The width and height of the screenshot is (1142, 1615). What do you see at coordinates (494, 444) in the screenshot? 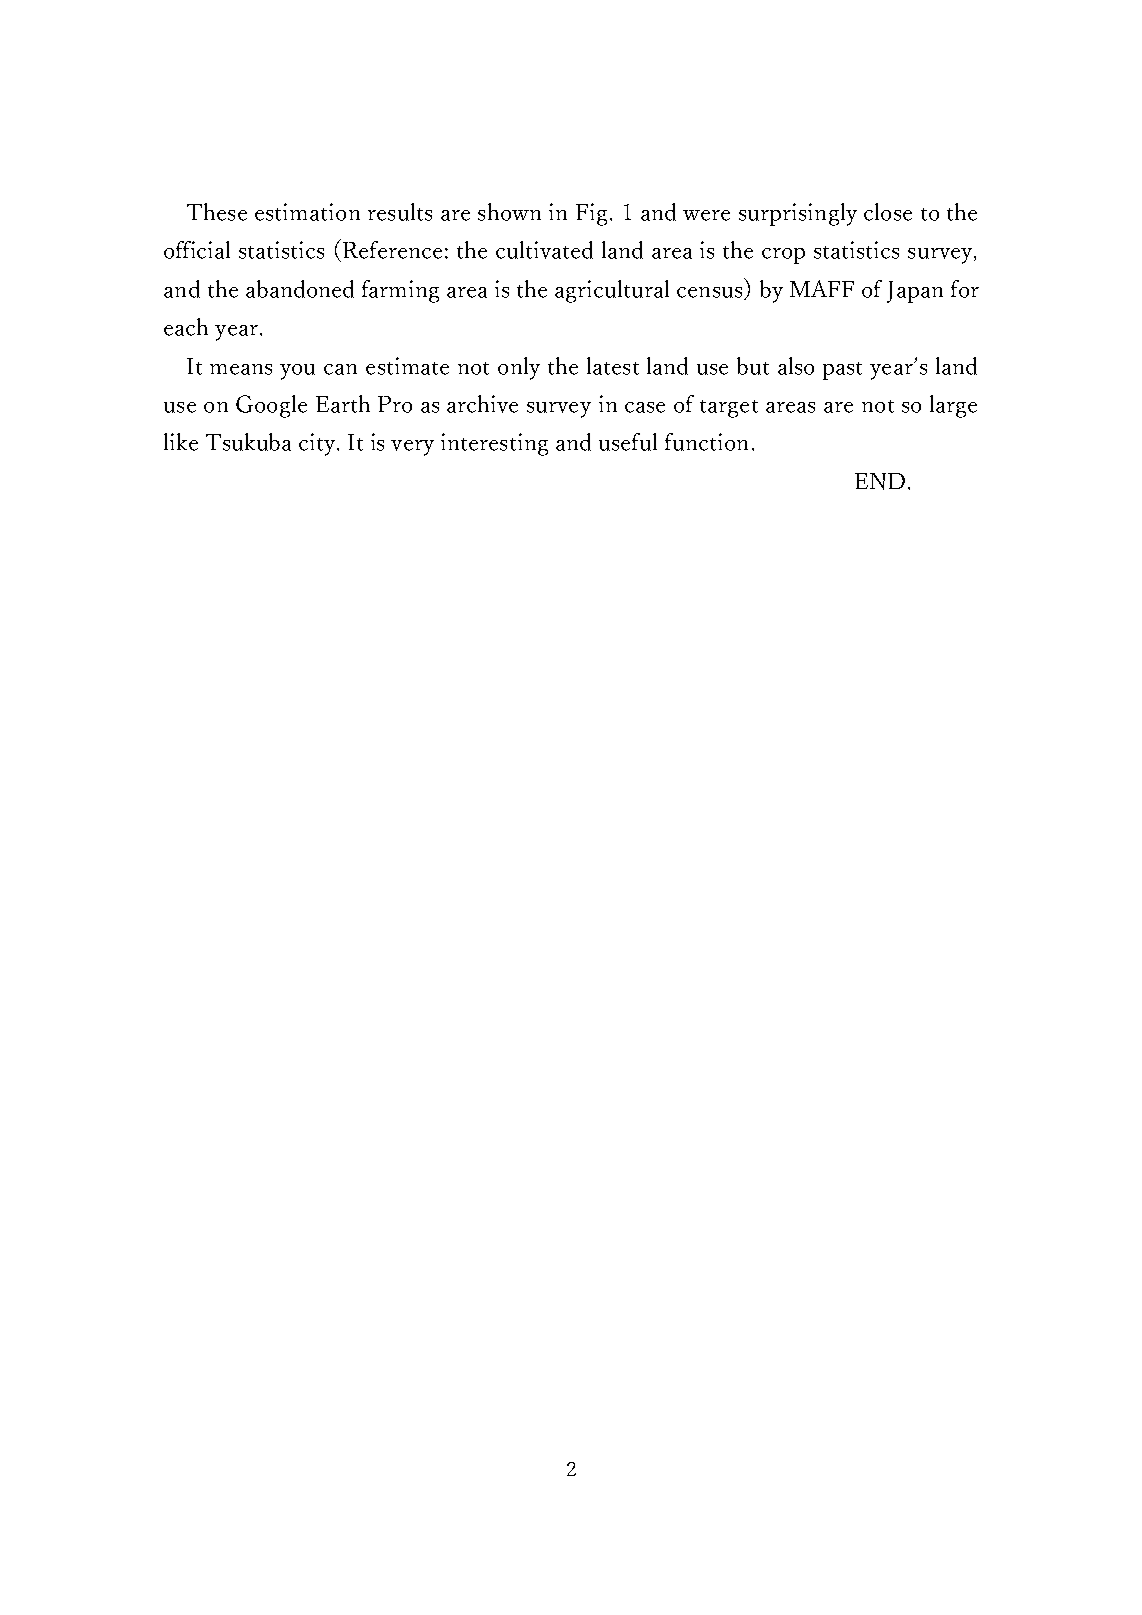
I see `interesting` at bounding box center [494, 444].
